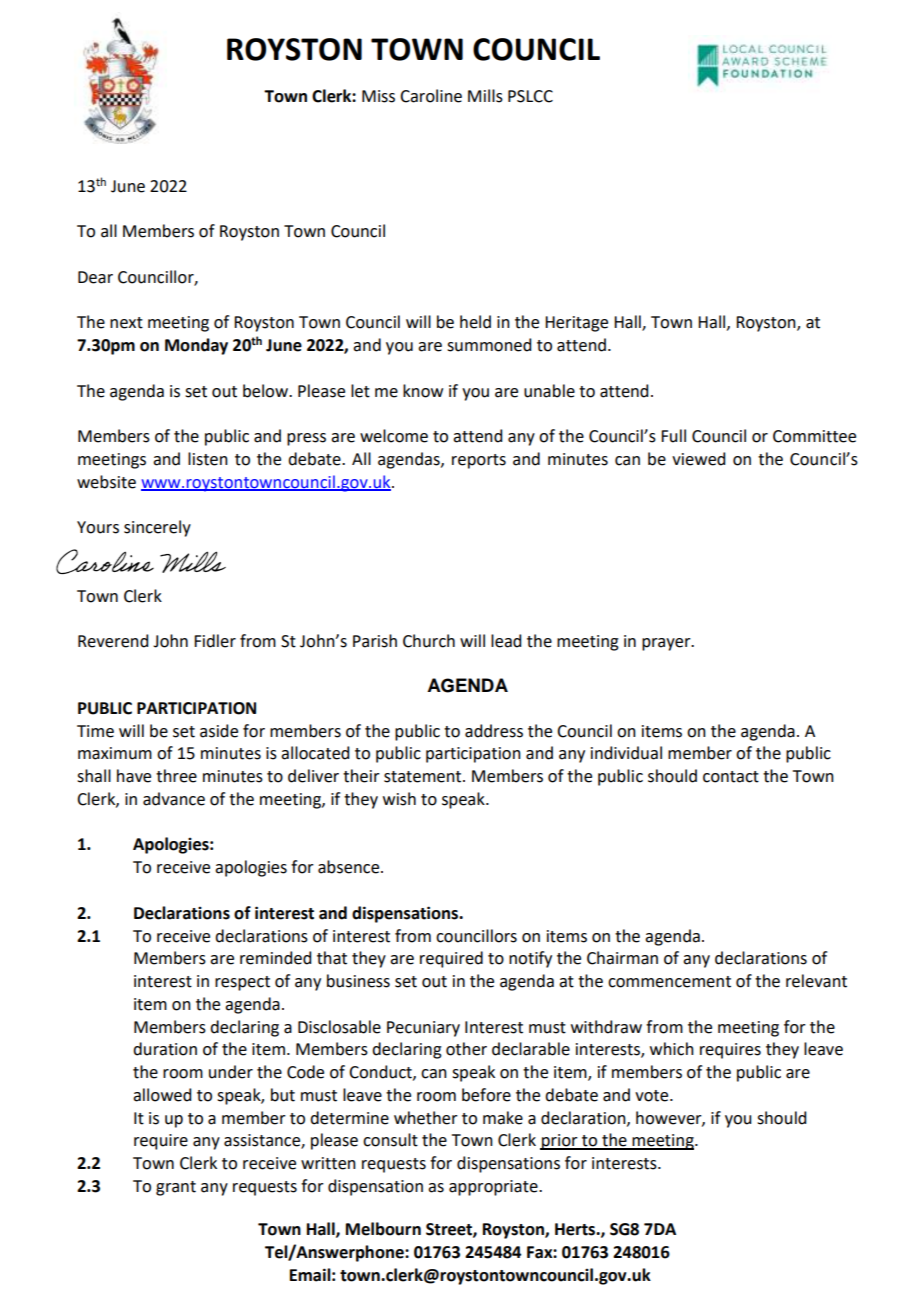 This screenshot has width=924, height=1308. I want to click on contact, so click(731, 777).
